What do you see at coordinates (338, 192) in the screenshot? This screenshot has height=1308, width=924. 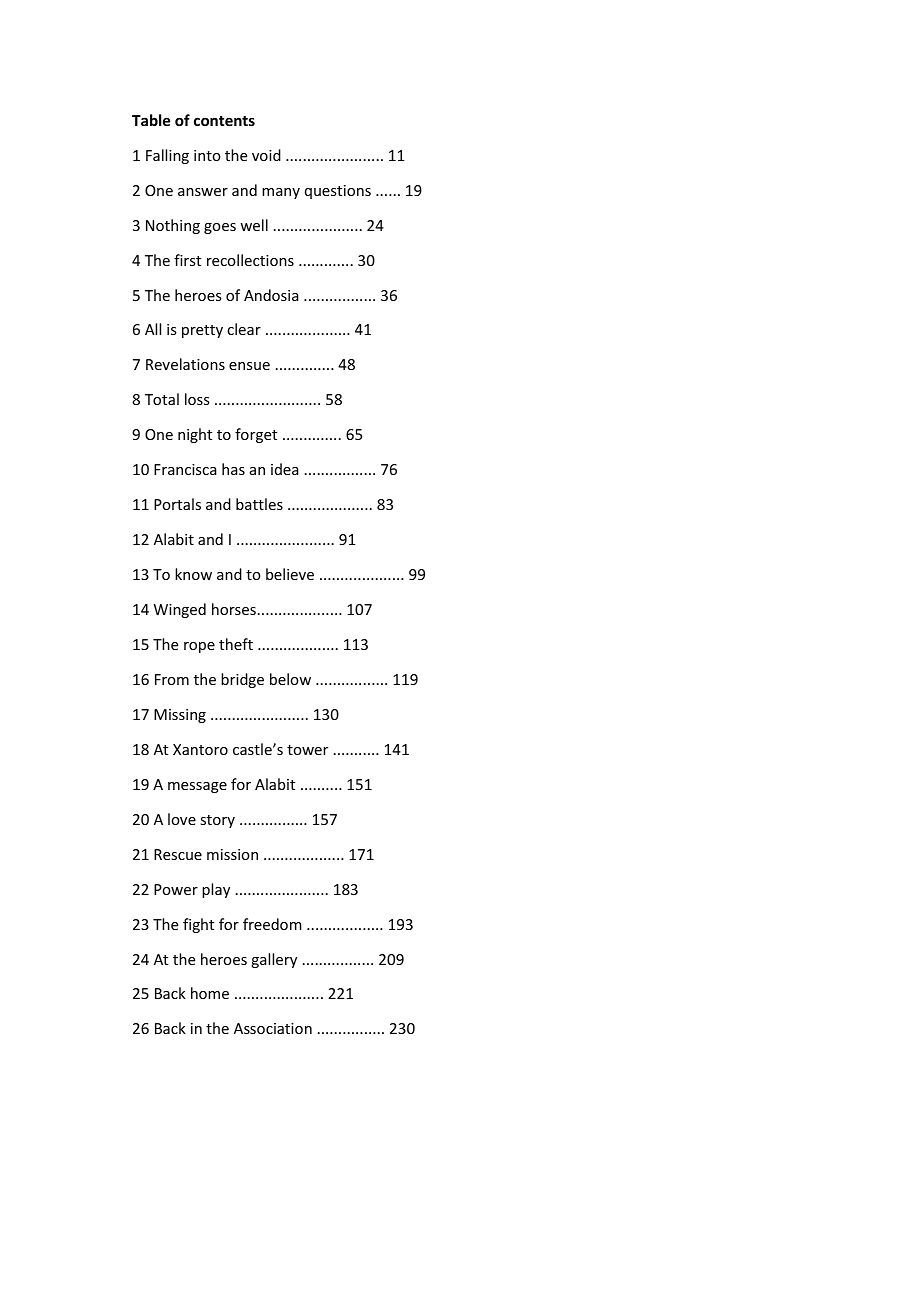 I see `questions` at bounding box center [338, 192].
